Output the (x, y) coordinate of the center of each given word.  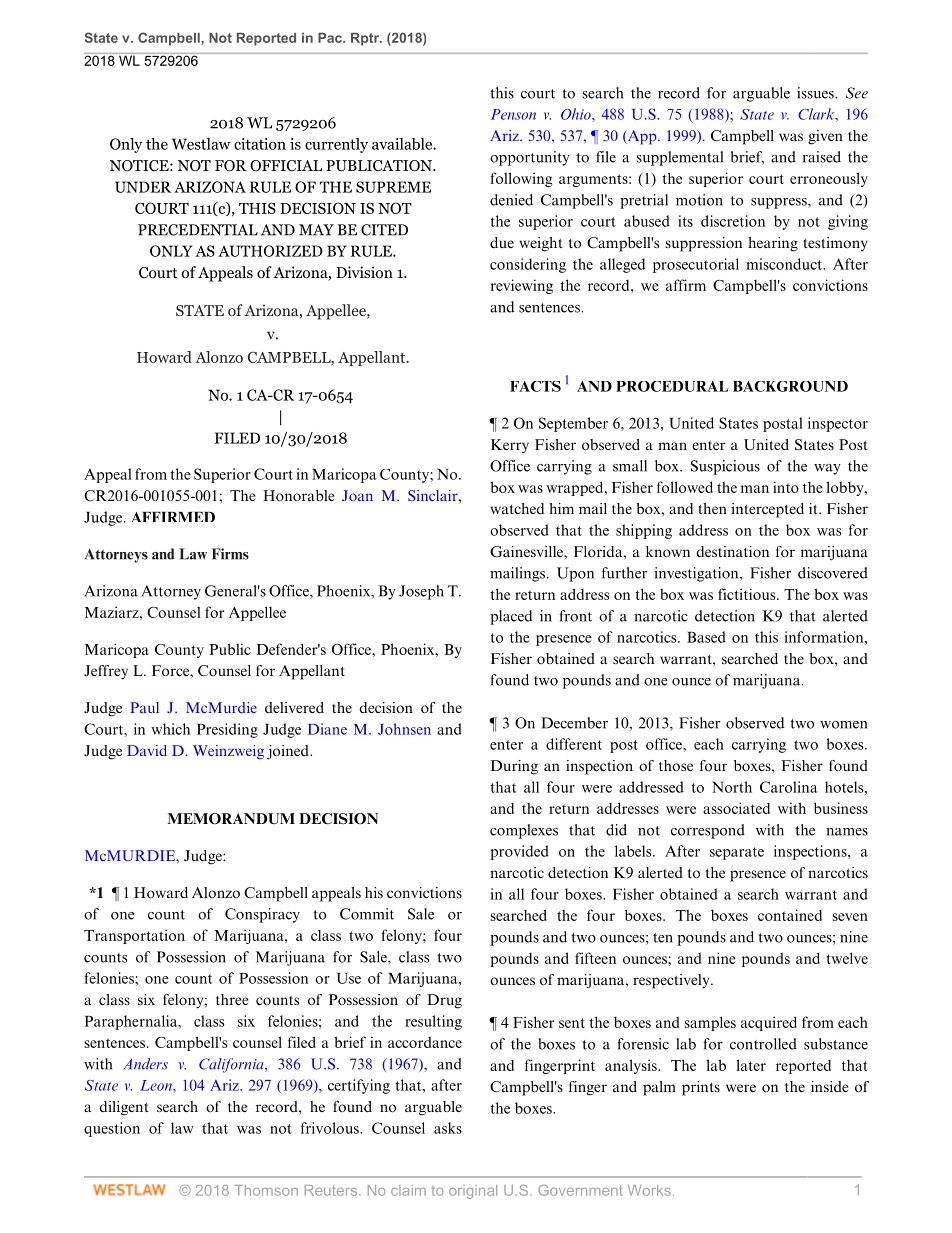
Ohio (577, 114)
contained (790, 915)
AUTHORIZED (270, 251)
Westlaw (201, 144)
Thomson (266, 1190)
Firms (230, 554)
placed (511, 617)
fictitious (748, 594)
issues (816, 93)
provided (519, 852)
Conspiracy (262, 915)
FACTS (535, 386)
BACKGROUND (790, 386)
